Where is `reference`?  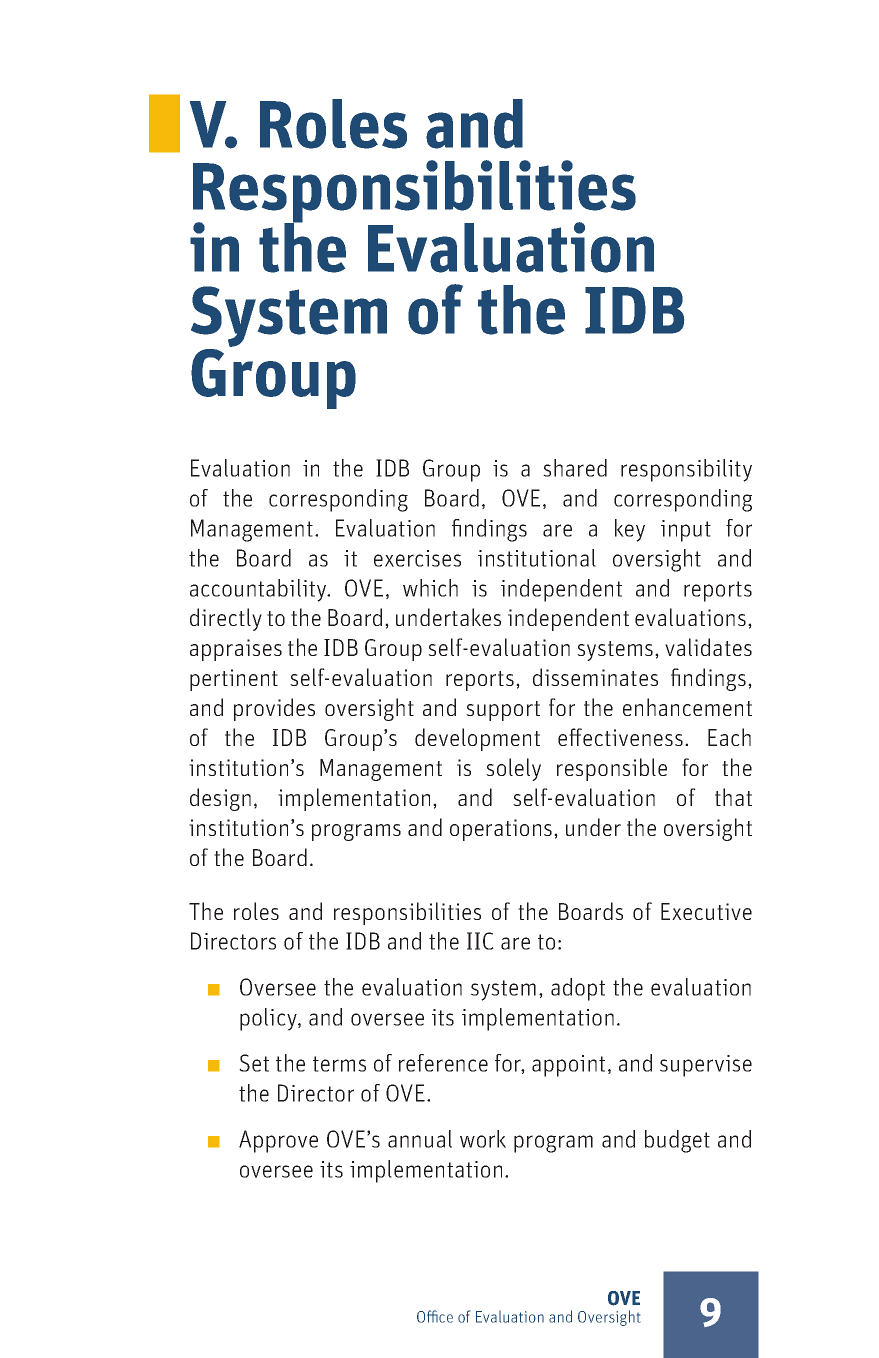 reference is located at coordinates (443, 1063).
